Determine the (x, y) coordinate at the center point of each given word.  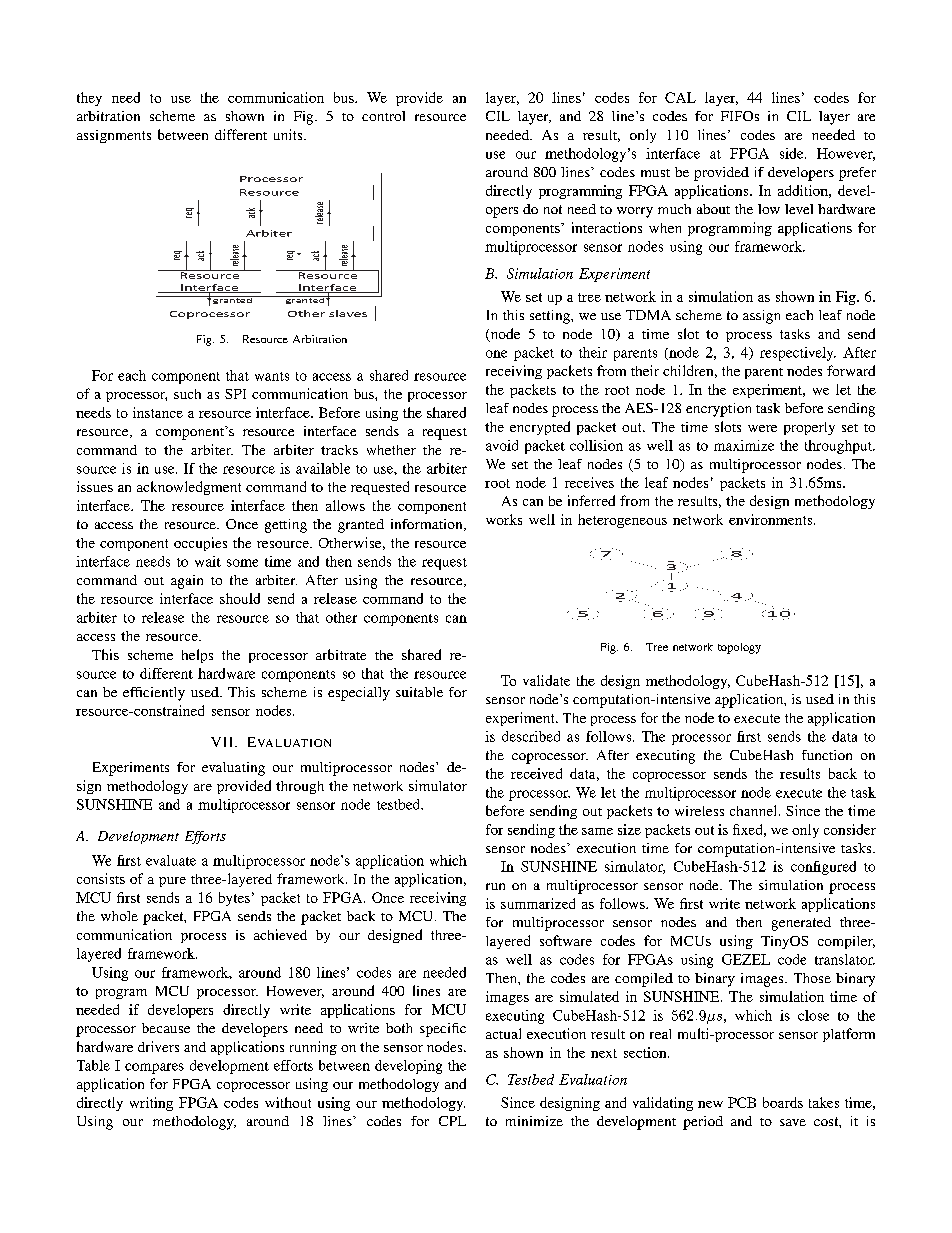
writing (151, 1104)
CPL (452, 1121)
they (89, 99)
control (383, 116)
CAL (680, 97)
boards (783, 1102)
